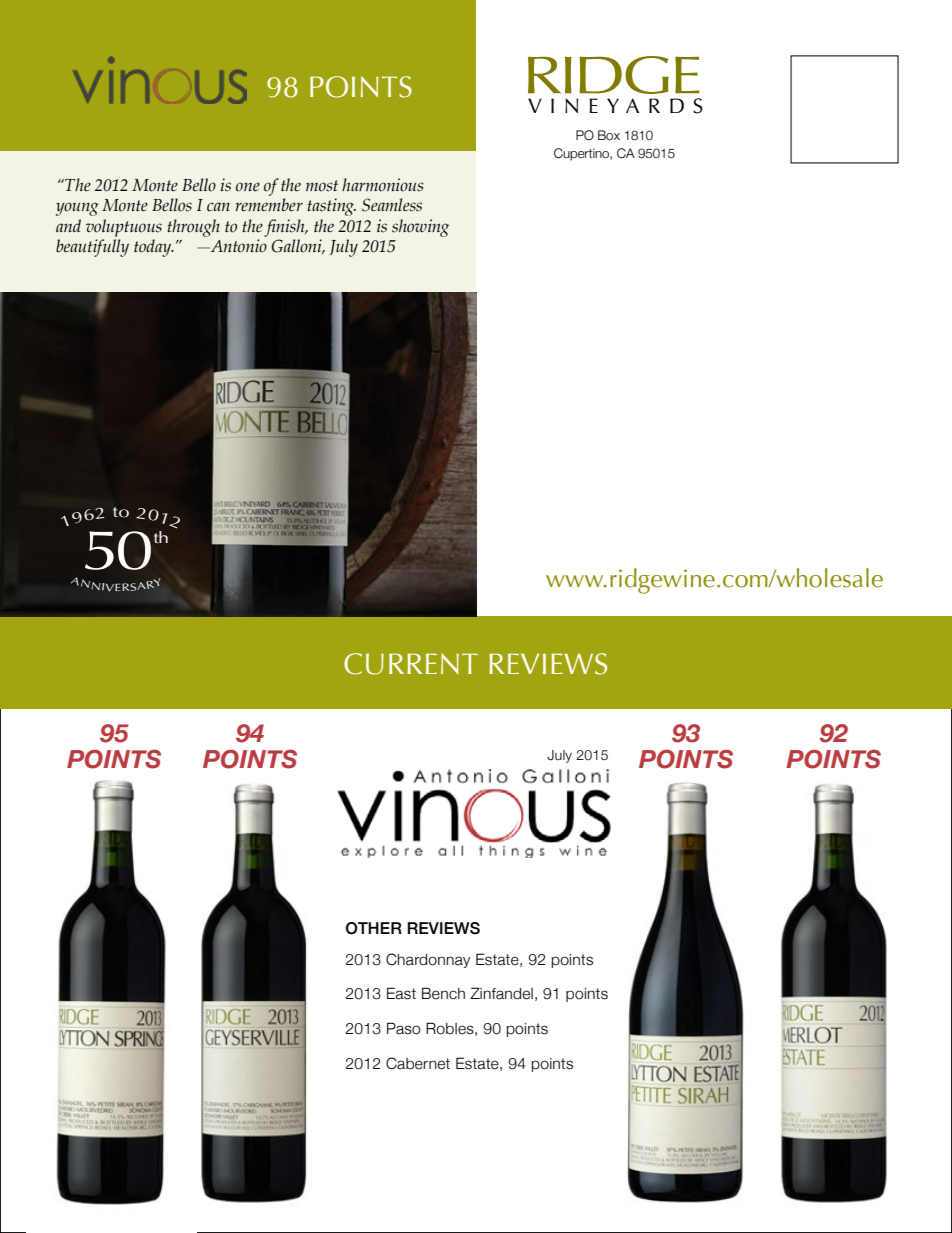 This screenshot has width=952, height=1233. I want to click on East, so click(401, 993).
